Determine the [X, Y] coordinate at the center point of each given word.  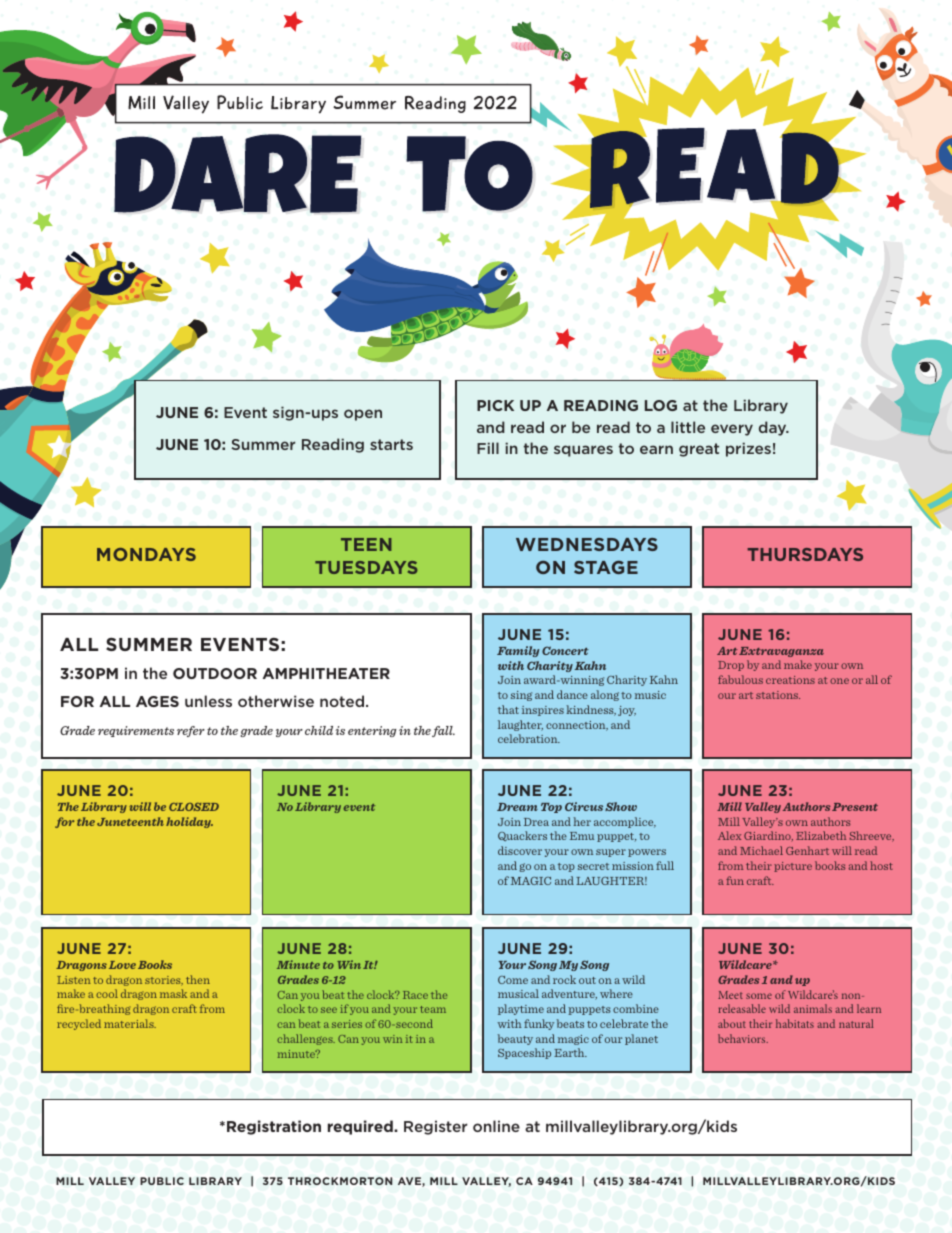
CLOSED [194, 807]
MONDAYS [146, 554]
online [496, 1126]
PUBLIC [162, 1181]
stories [164, 981]
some [759, 996]
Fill [488, 448]
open [363, 415]
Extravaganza [781, 652]
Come [513, 980]
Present [855, 807]
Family [518, 651]
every [732, 430]
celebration [529, 738]
